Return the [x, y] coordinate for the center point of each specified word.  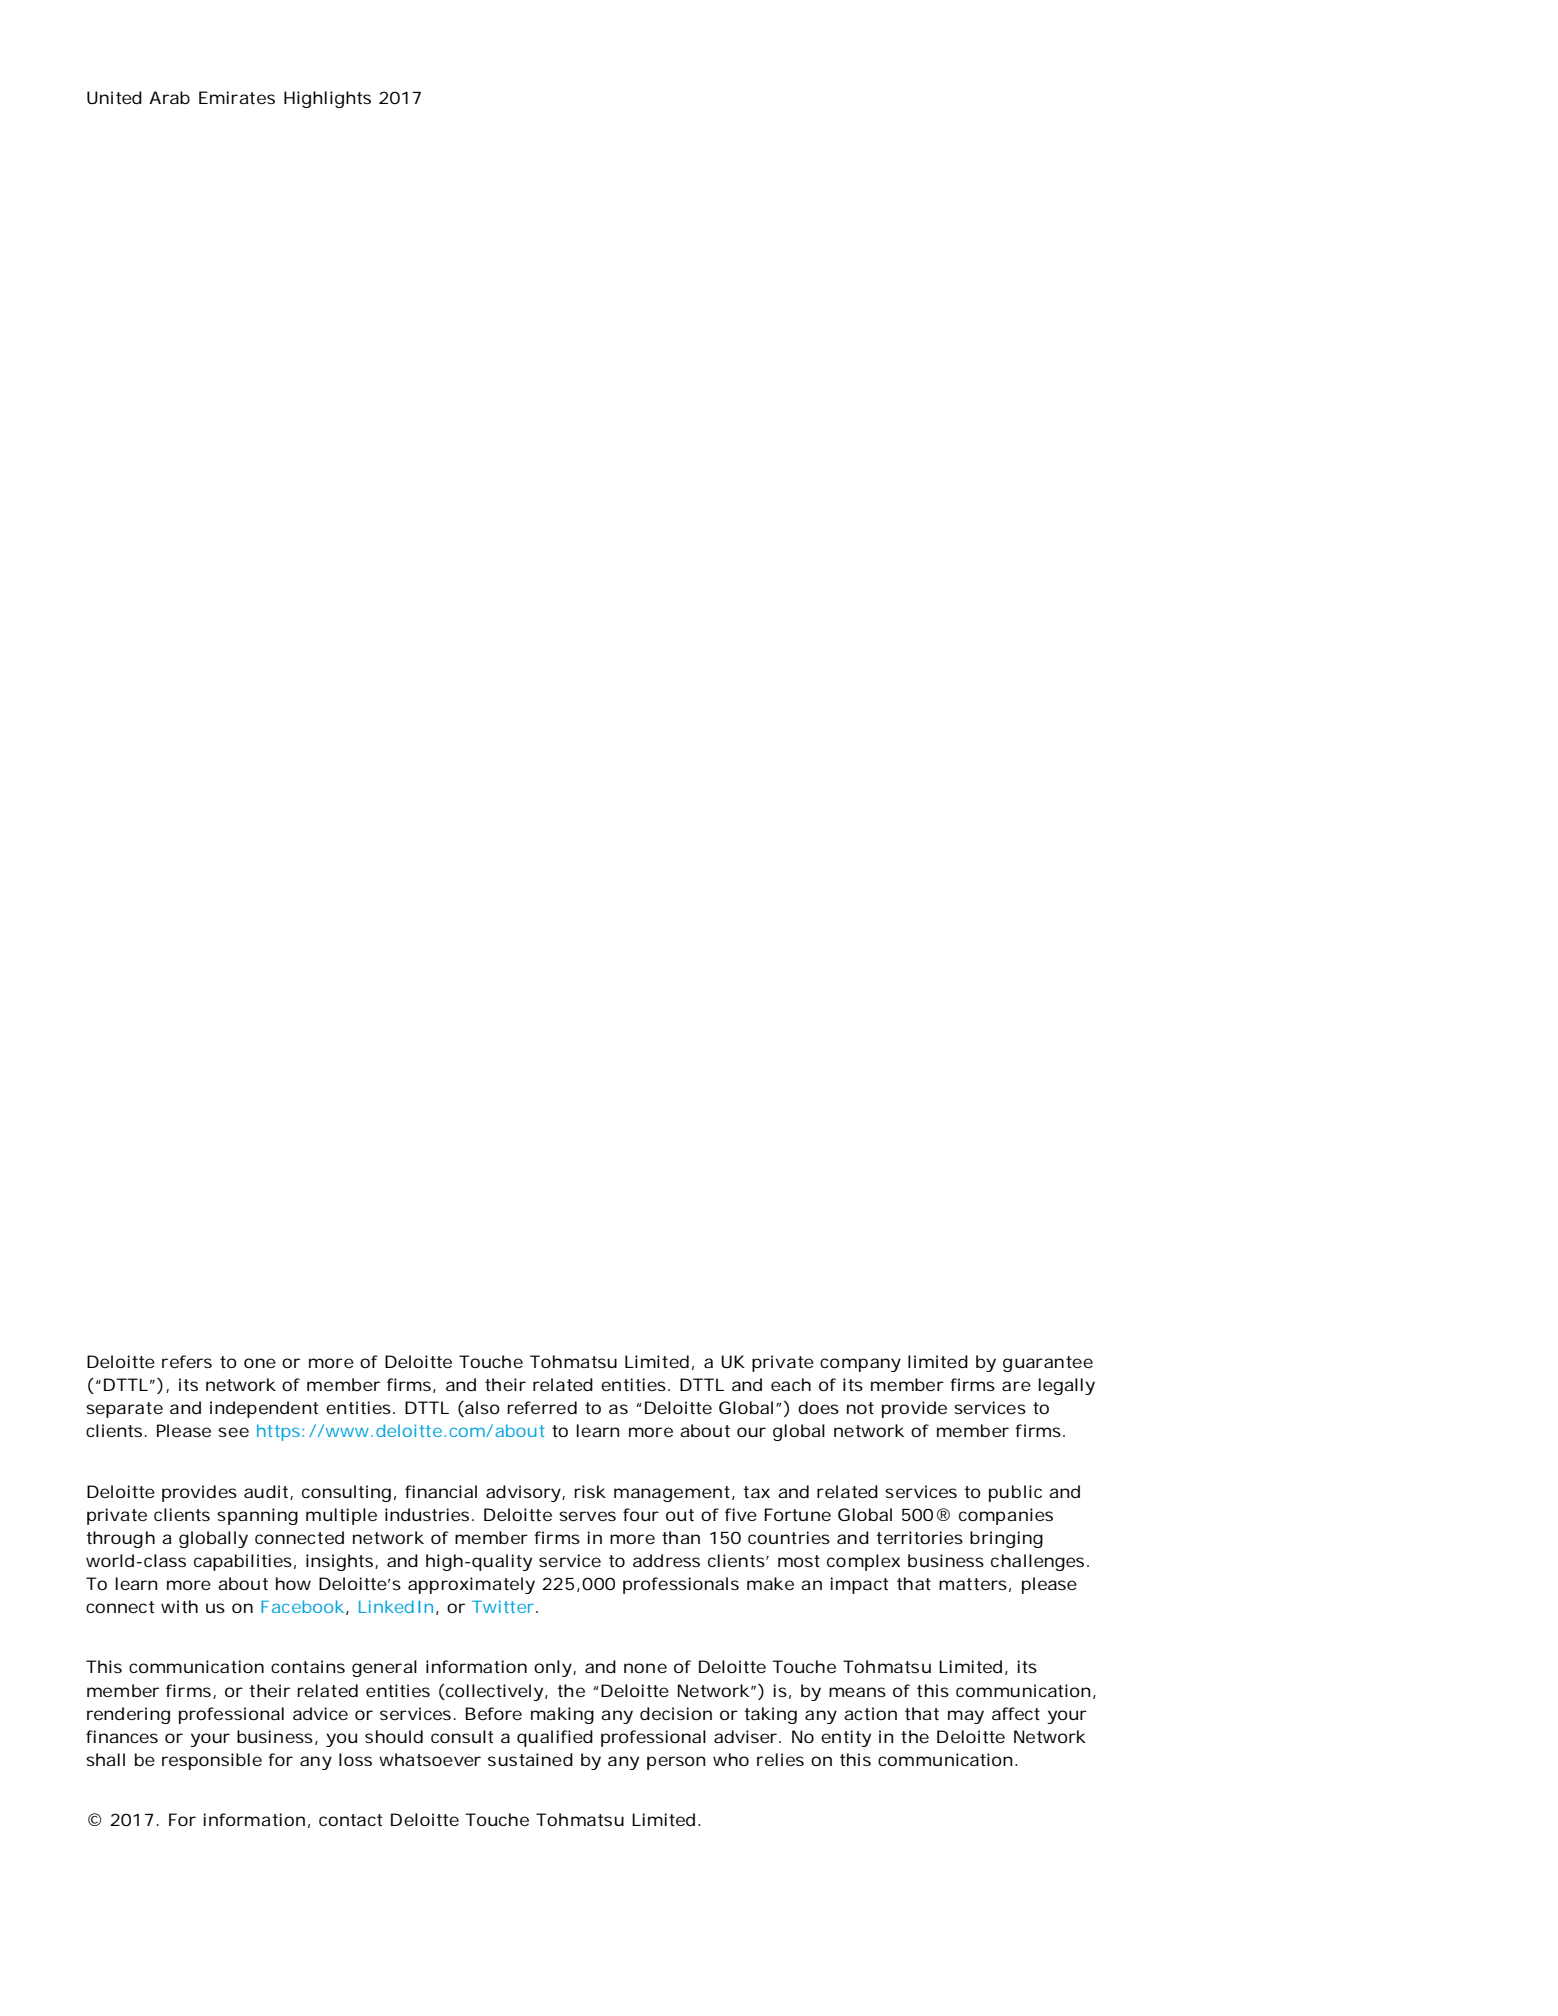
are [1016, 1386]
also [481, 1409]
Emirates [237, 97]
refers [187, 1361]
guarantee [1048, 1364]
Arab [169, 97]
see [233, 1432]
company [860, 1365]
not [860, 1408]
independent [264, 1409]
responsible [212, 1761]
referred [542, 1407]
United [114, 97]
